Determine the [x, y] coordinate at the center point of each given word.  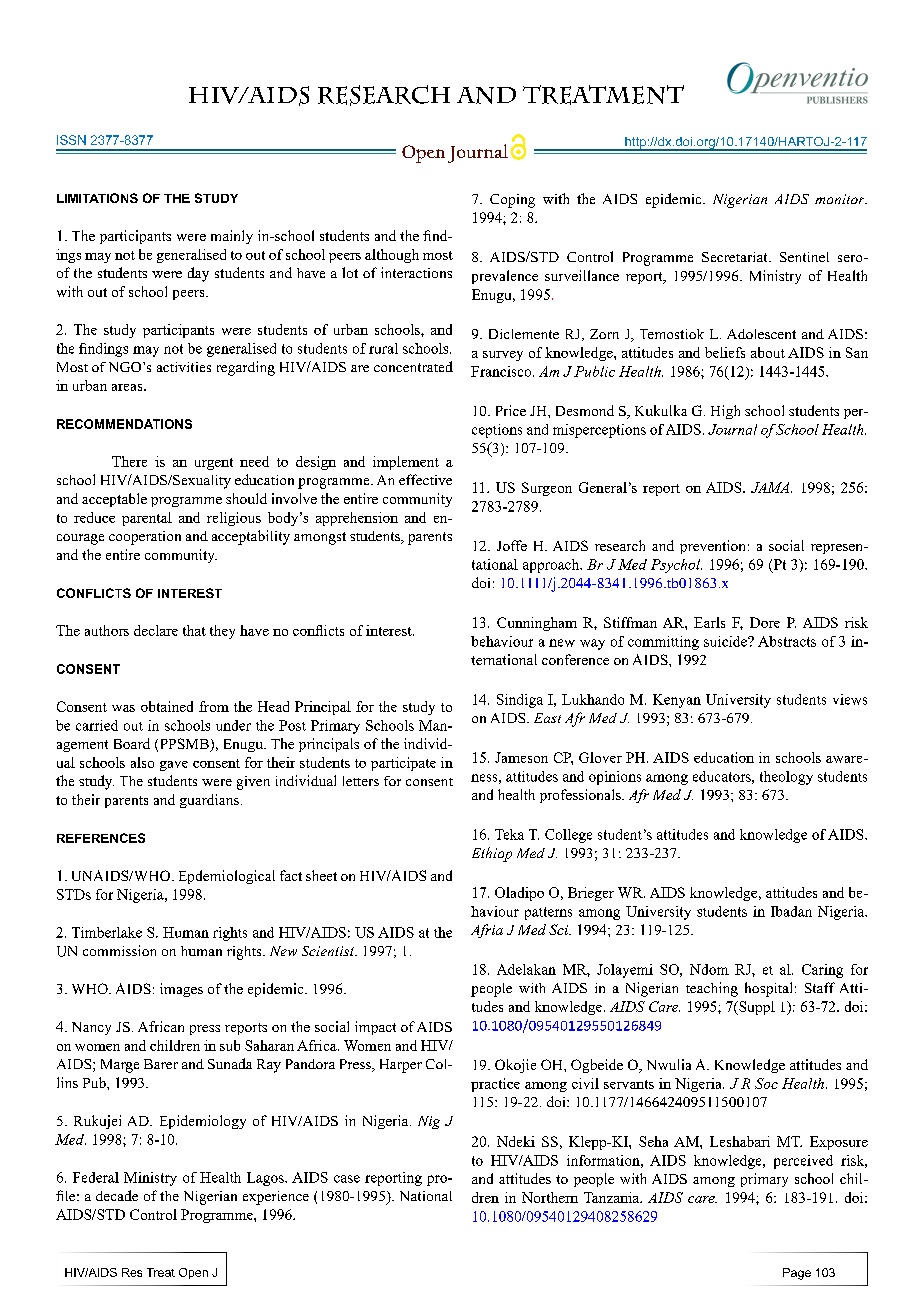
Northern [550, 1197]
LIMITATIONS [97, 198]
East [547, 718]
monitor [841, 199]
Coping [512, 201]
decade [117, 1195]
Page [797, 1274]
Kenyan [677, 701]
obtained [167, 706]
